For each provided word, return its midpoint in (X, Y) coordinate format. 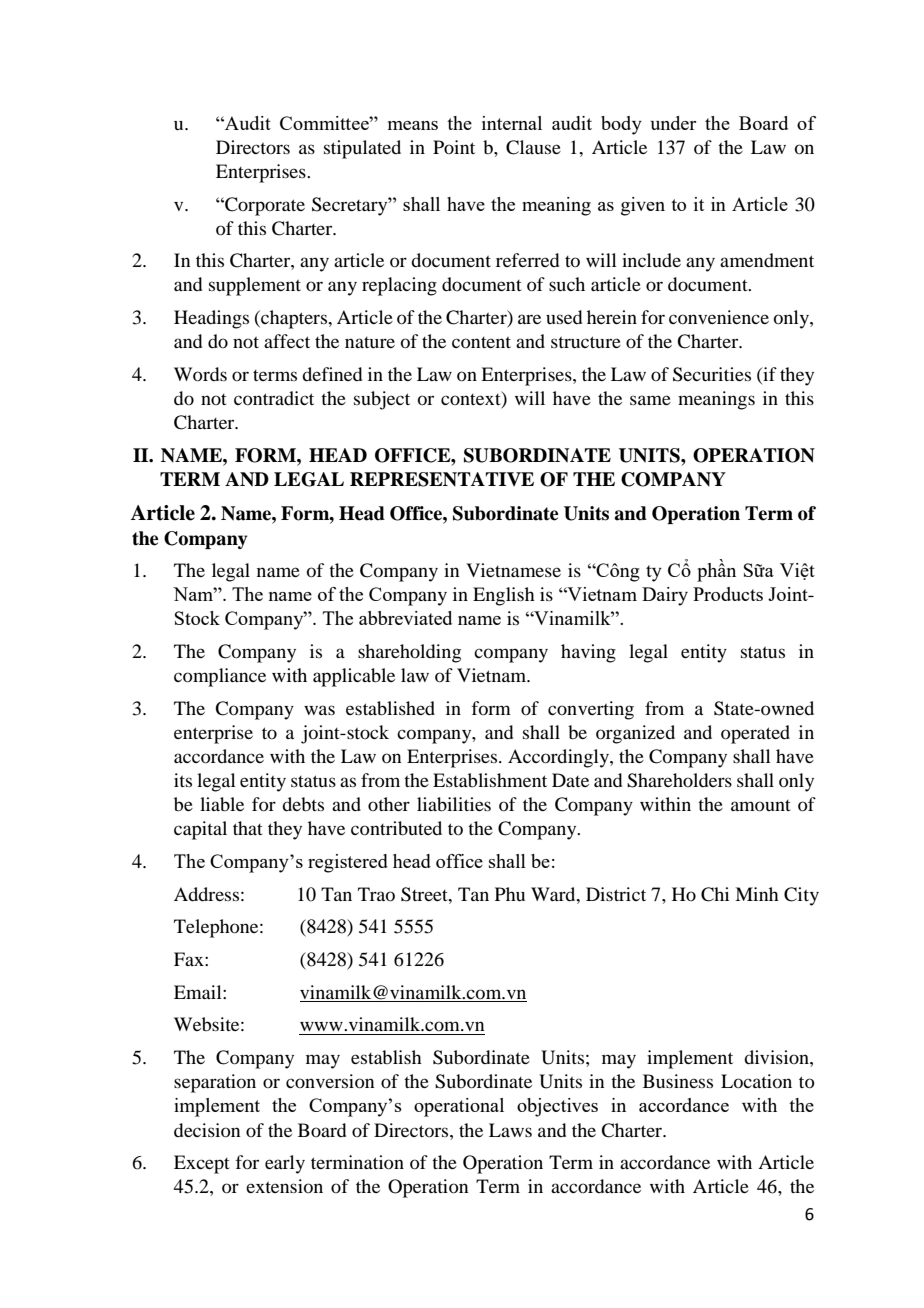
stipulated (362, 149)
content (481, 342)
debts (303, 804)
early (285, 1164)
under (673, 123)
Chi (715, 894)
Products (728, 594)
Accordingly (559, 758)
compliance (220, 677)
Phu (510, 894)
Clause (533, 147)
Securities (712, 374)
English (504, 596)
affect (287, 341)
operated (755, 734)
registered (348, 863)
